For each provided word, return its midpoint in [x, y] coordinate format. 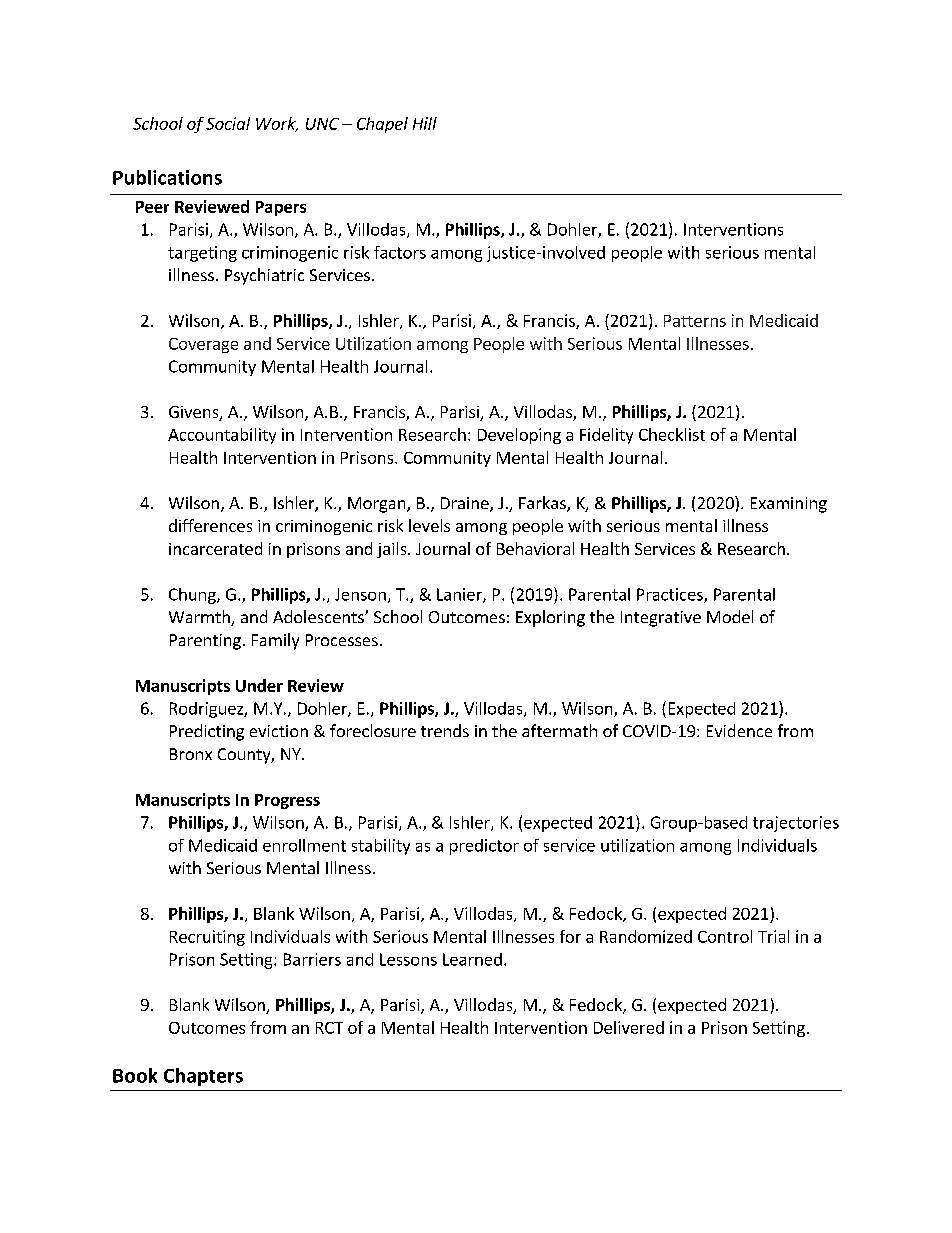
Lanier [460, 595]
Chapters [203, 1077]
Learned [472, 959]
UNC [322, 124]
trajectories [796, 824]
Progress [287, 801]
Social [228, 123]
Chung [193, 596]
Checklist [672, 434]
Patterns [695, 321]
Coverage [203, 345]
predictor [484, 847]
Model [730, 616]
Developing [519, 436]
